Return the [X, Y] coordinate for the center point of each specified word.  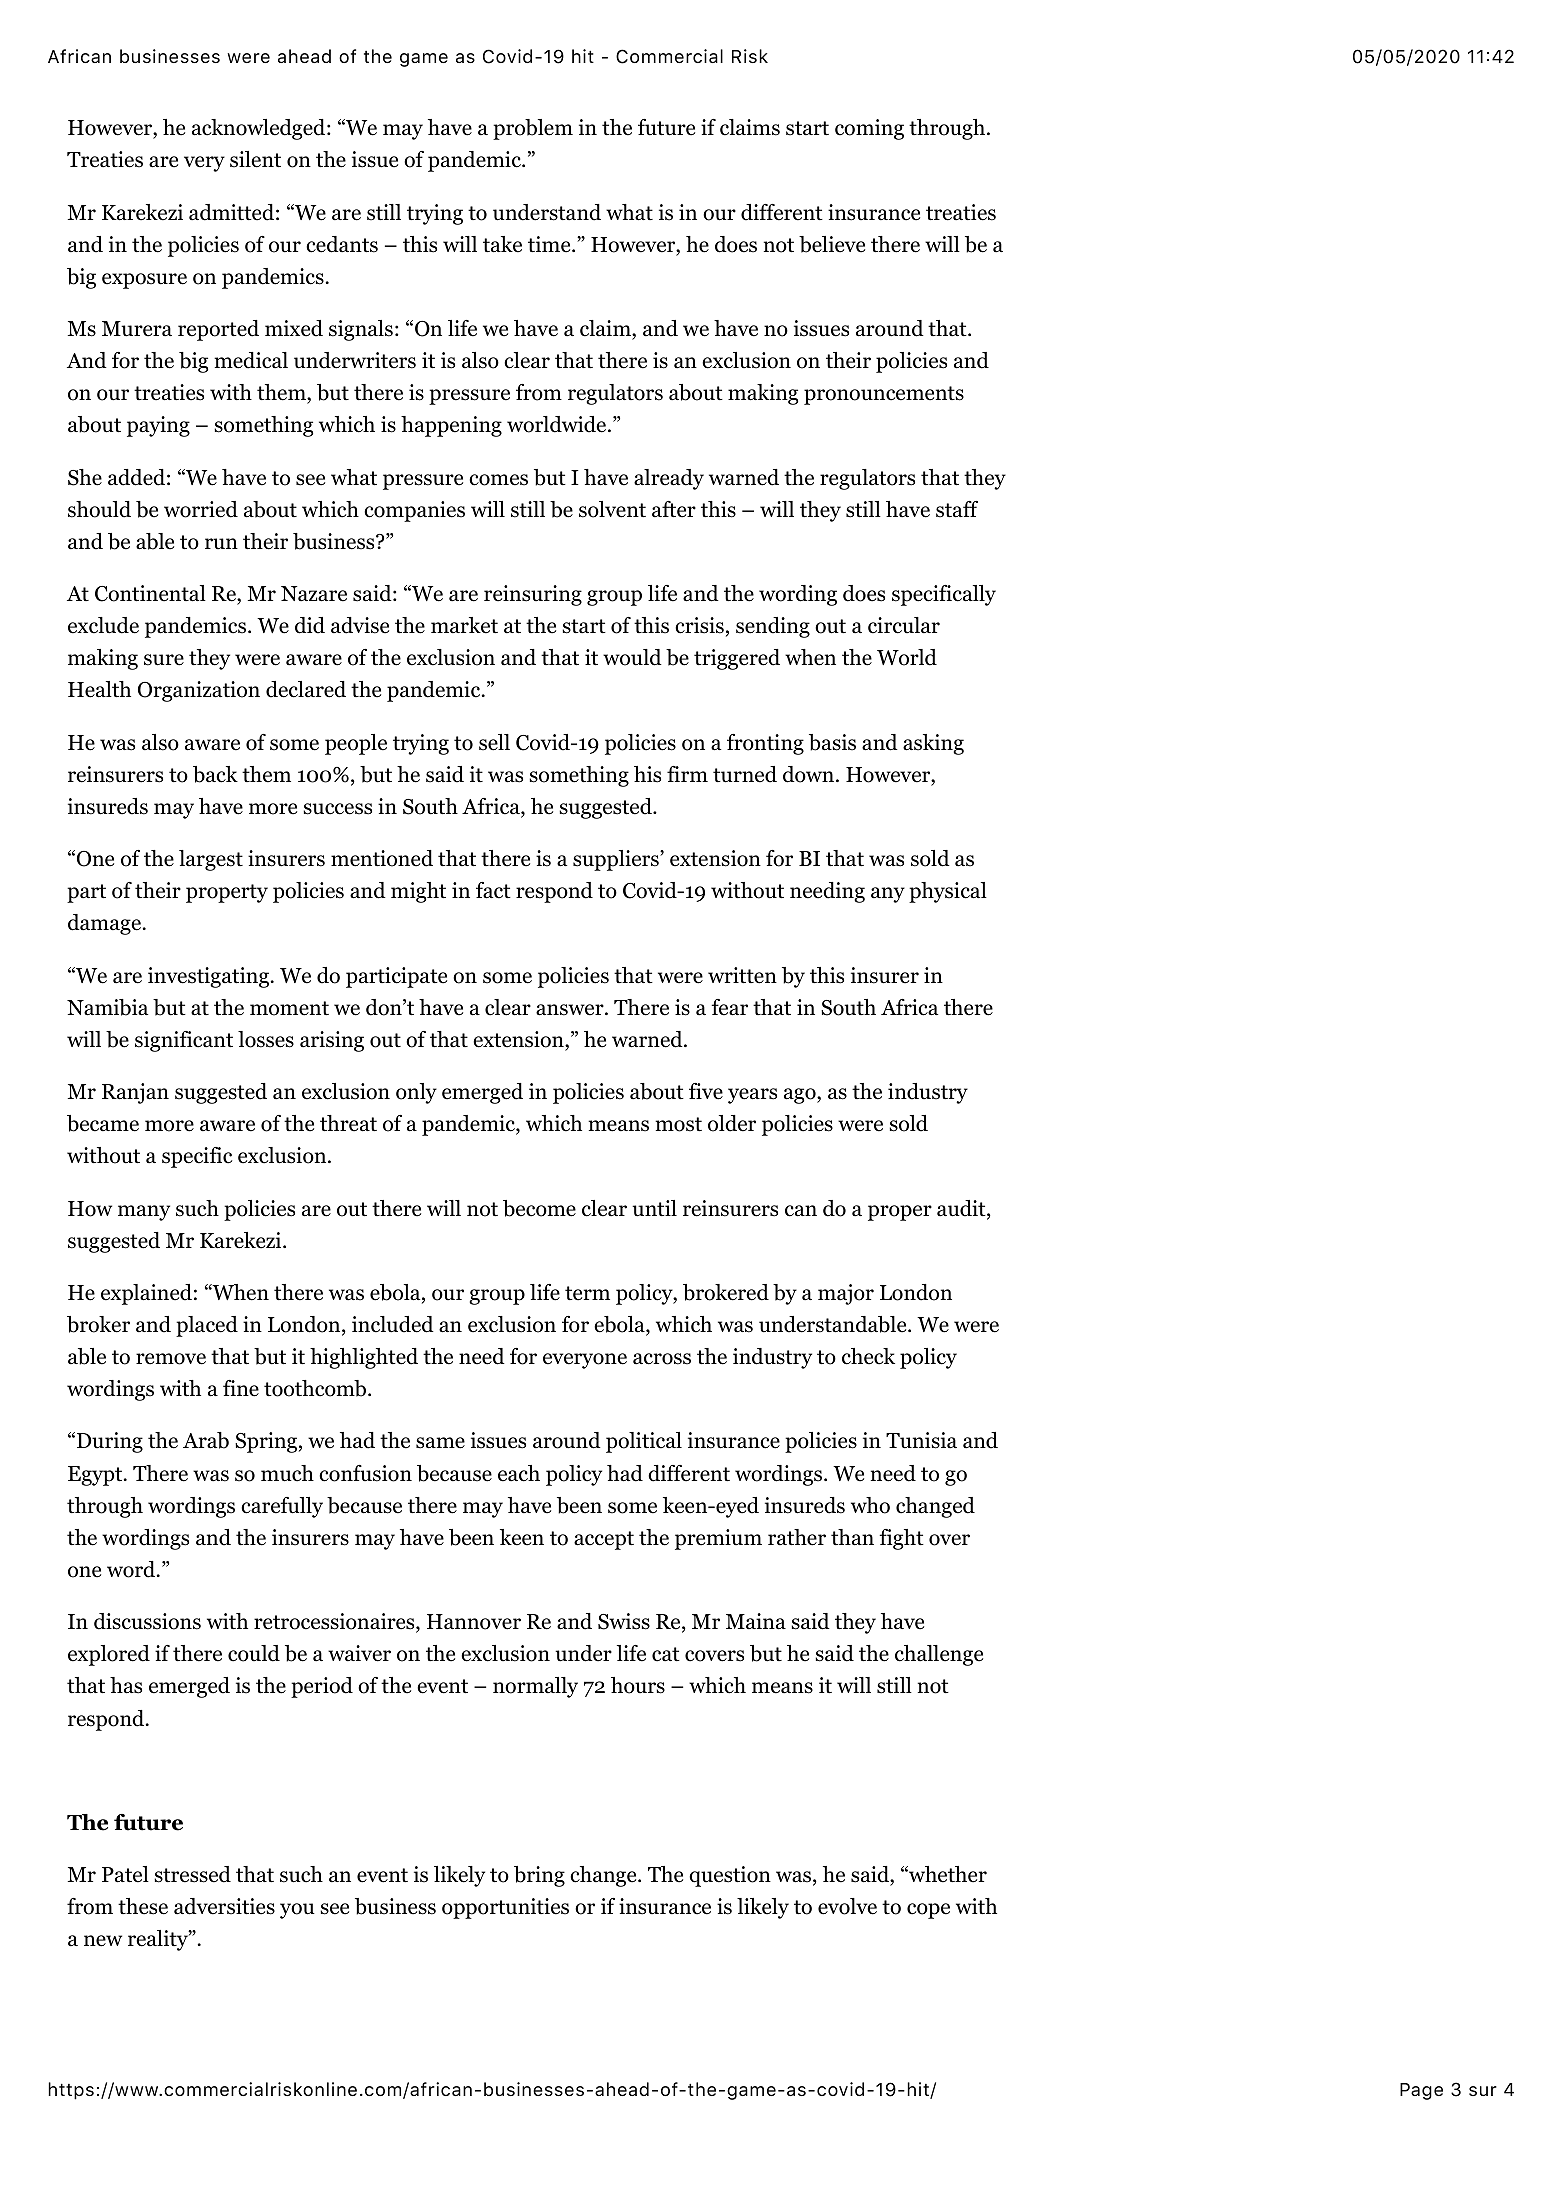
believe [832, 244]
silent [255, 159]
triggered [737, 659]
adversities [224, 1906]
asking [933, 744]
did [310, 625]
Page [1421, 2091]
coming [869, 129]
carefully [282, 1507]
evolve [847, 1906]
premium [718, 1539]
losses [266, 1039]
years [752, 1096]
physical [948, 892]
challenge [939, 1655]
